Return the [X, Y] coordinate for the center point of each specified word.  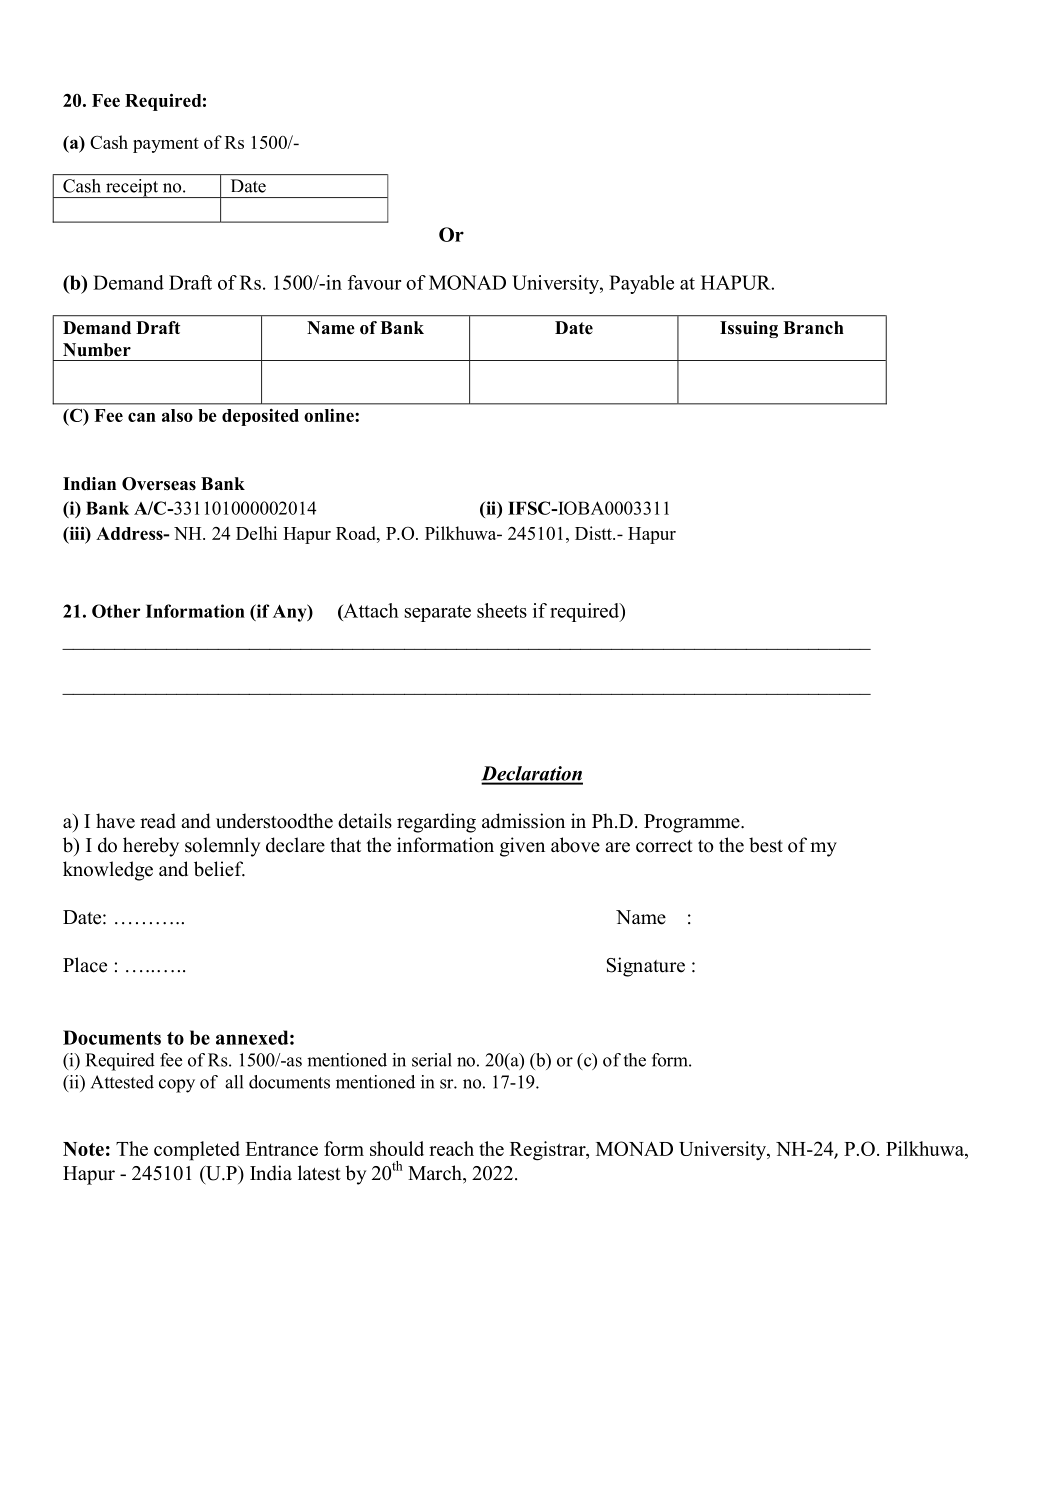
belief [219, 869]
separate [438, 613]
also [177, 415]
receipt [132, 188]
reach [451, 1148]
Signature [646, 967]
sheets [502, 610]
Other [116, 611]
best [766, 845]
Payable [641, 284]
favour [374, 282]
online [330, 415]
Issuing [749, 329]
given [522, 847]
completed [197, 1151]
